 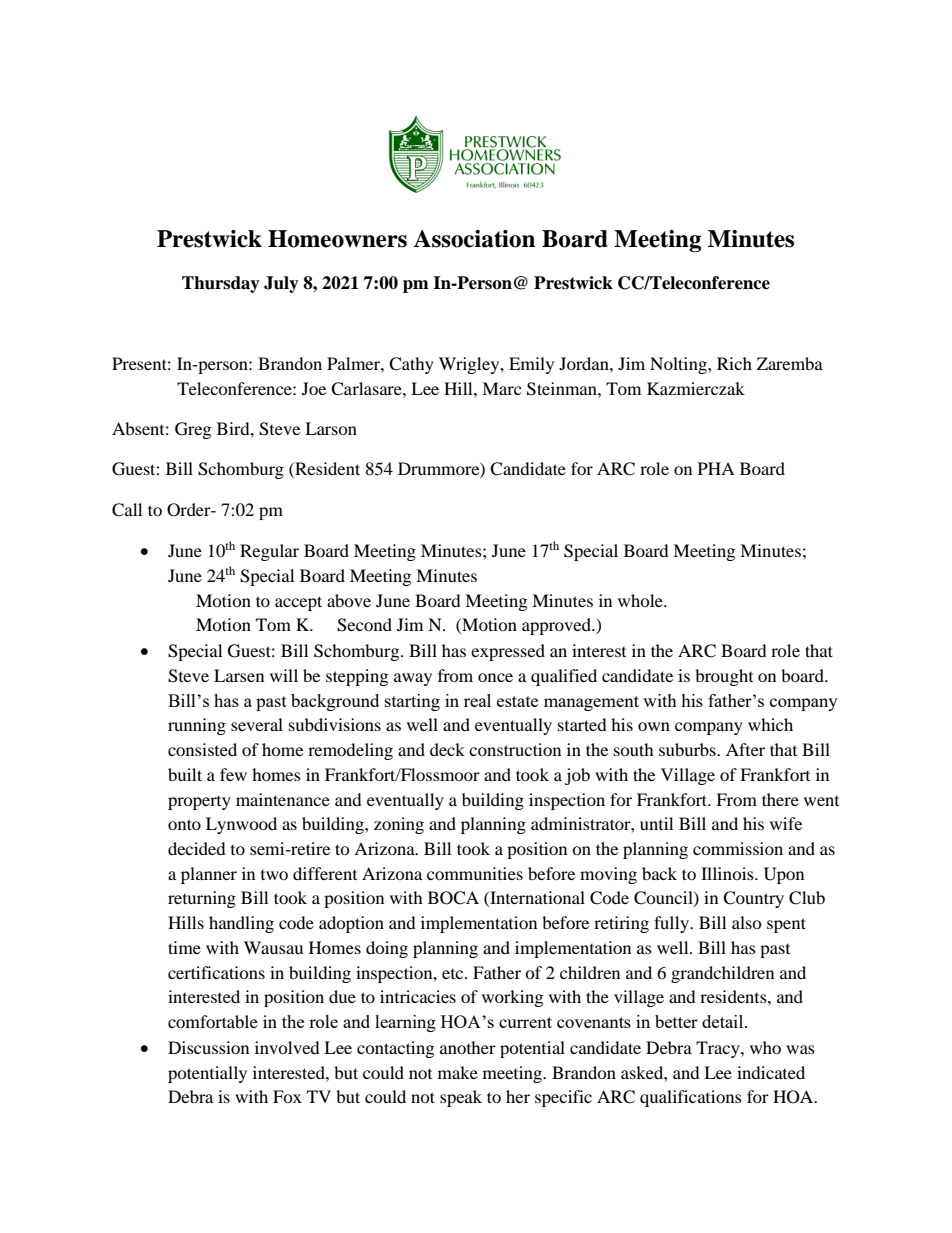 What do you see at coordinates (474, 239) in the screenshot?
I see `Association` at bounding box center [474, 239].
